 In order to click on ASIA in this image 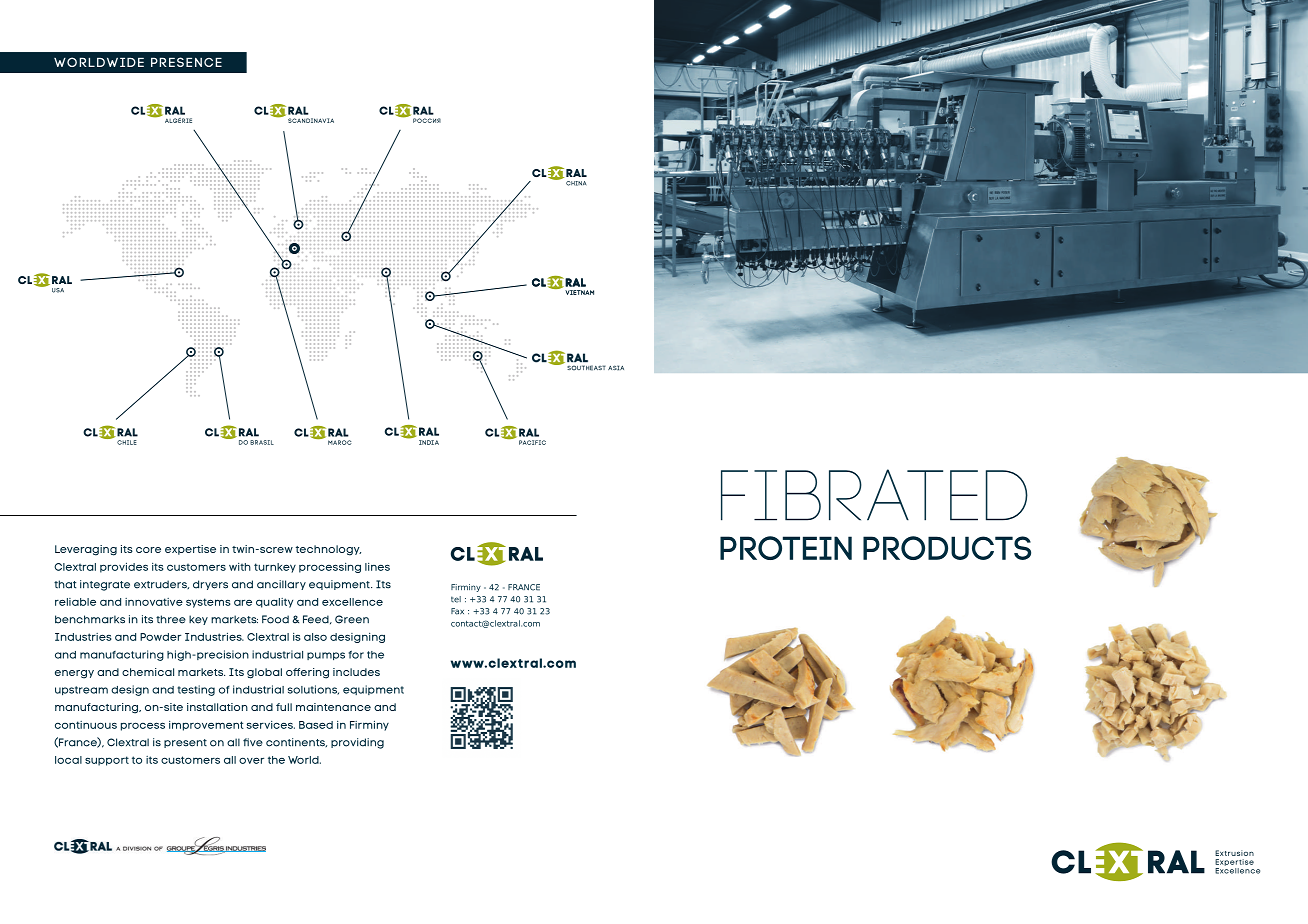, I will do `click(616, 368)`.
